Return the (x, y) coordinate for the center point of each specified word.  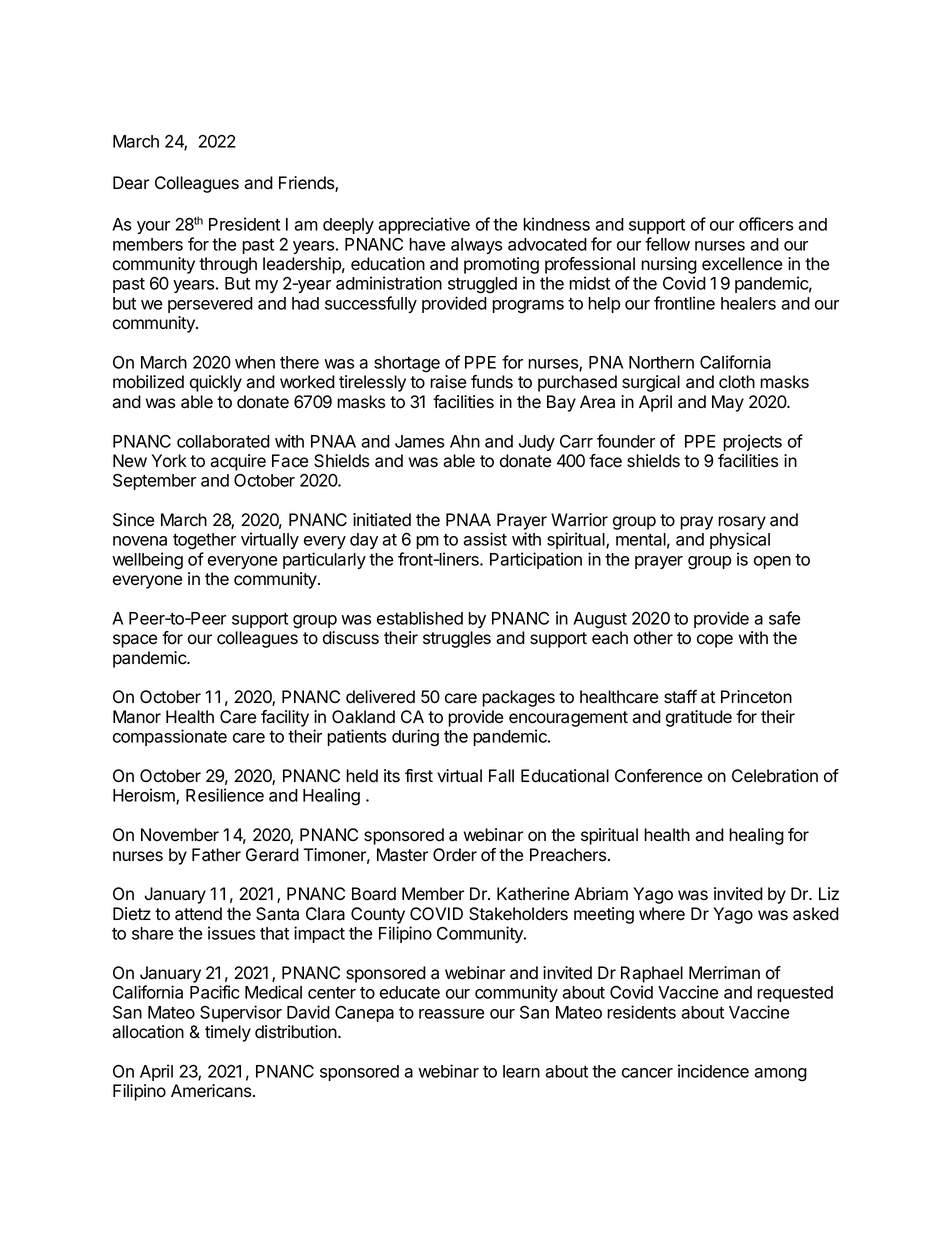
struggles (457, 639)
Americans (212, 1091)
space (135, 641)
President (244, 224)
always (476, 246)
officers (766, 224)
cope (715, 641)
